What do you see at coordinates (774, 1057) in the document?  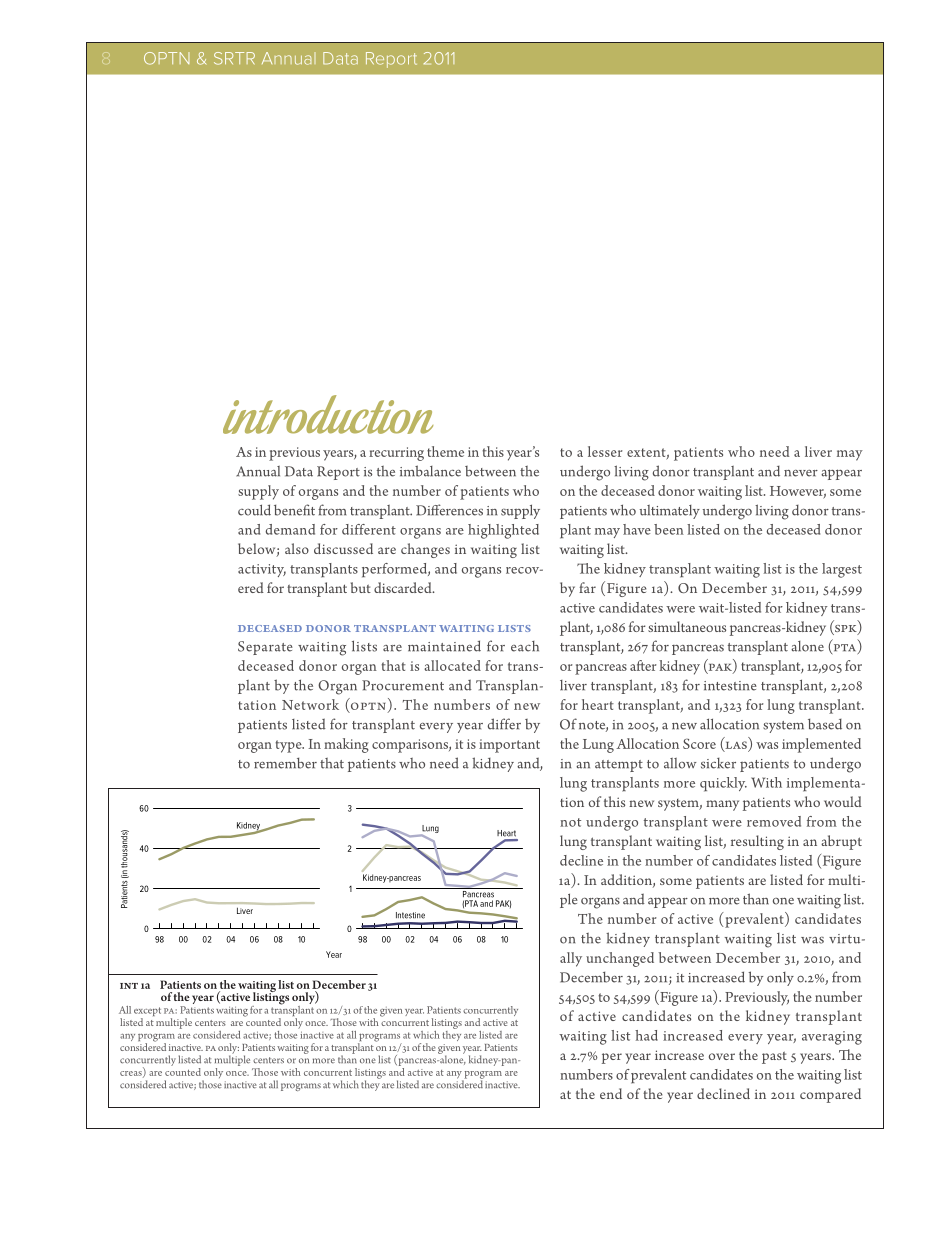 I see `past` at bounding box center [774, 1057].
